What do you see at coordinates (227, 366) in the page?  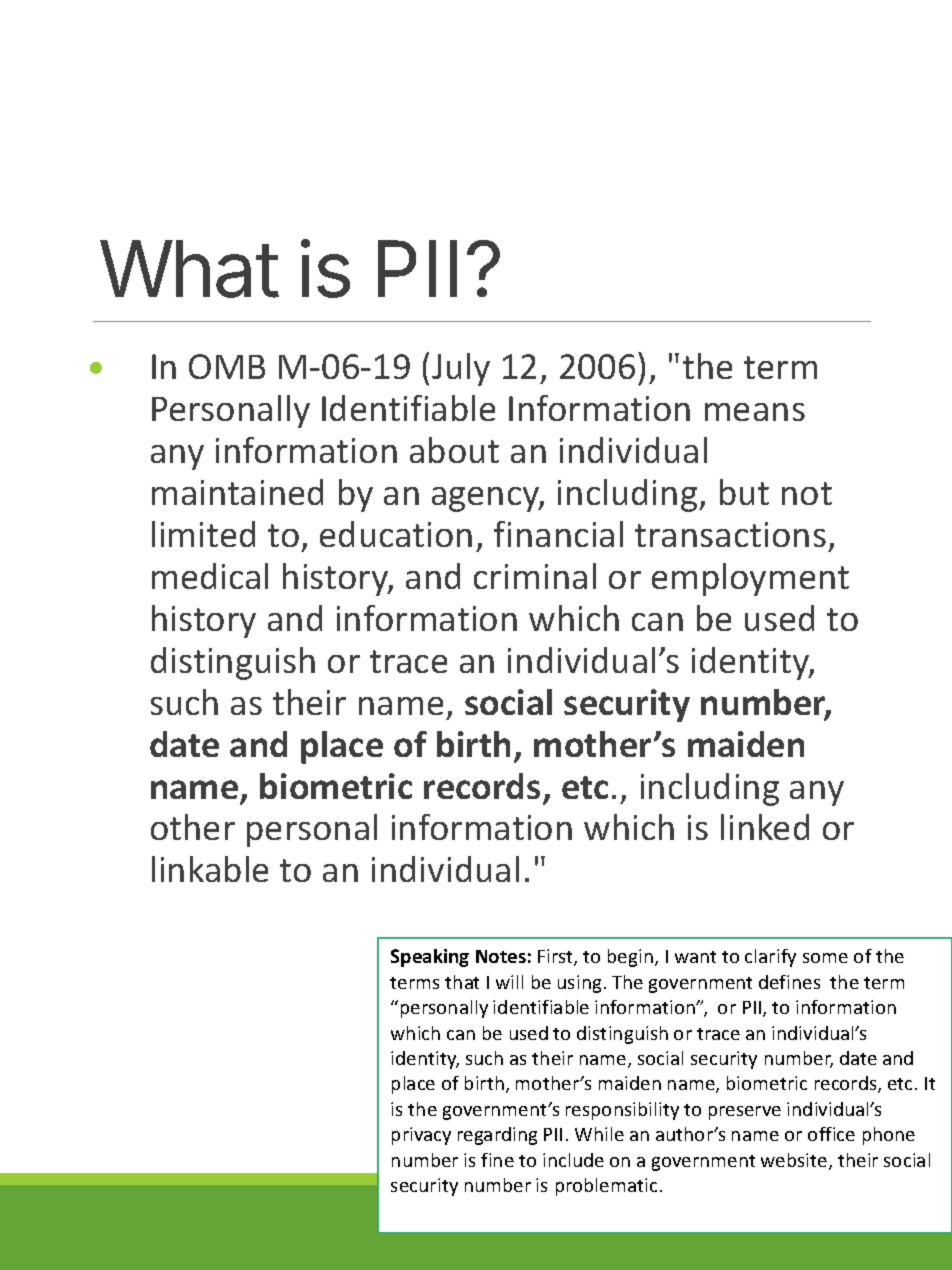 I see `OMB` at bounding box center [227, 366].
